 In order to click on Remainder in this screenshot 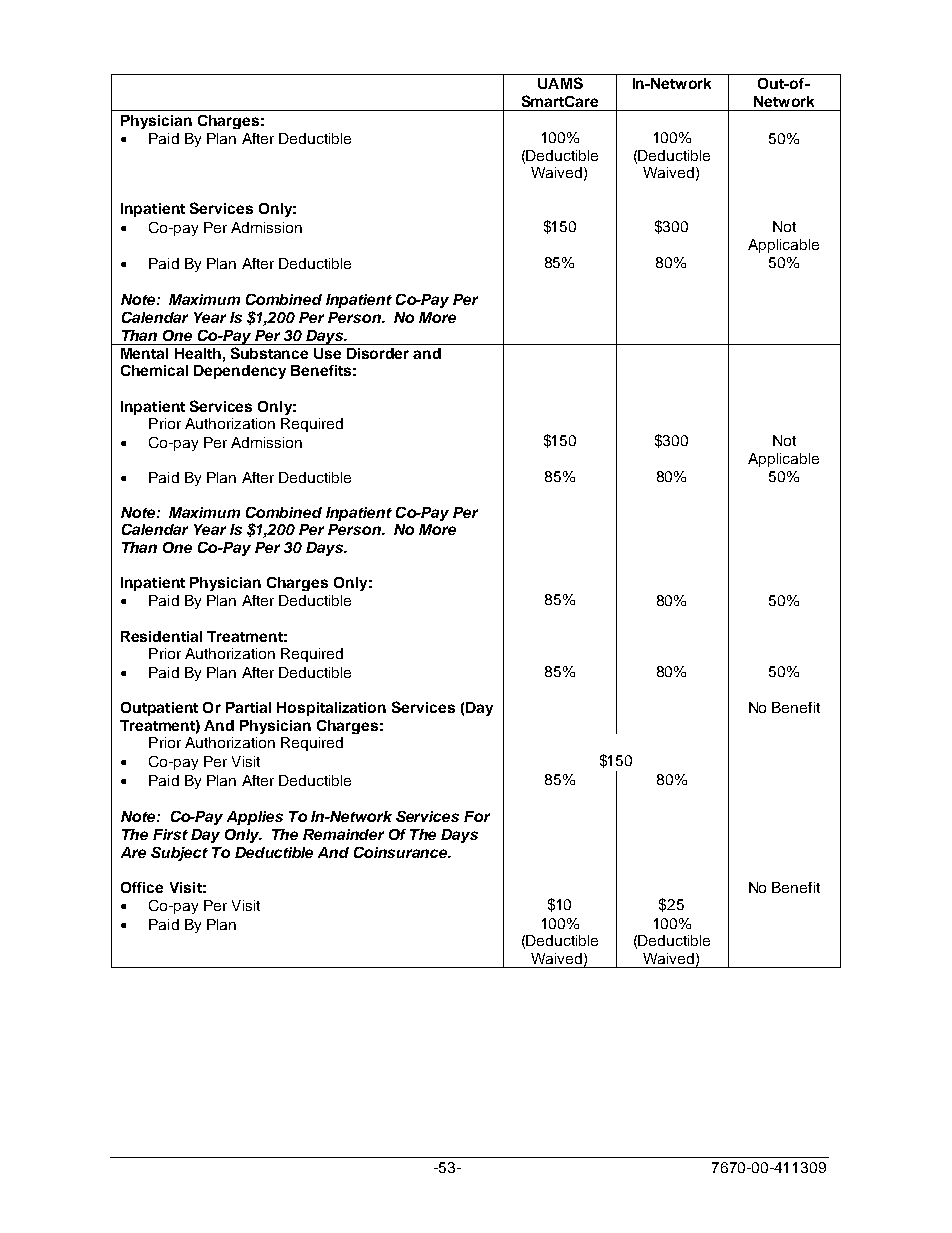, I will do `click(343, 834)`.
